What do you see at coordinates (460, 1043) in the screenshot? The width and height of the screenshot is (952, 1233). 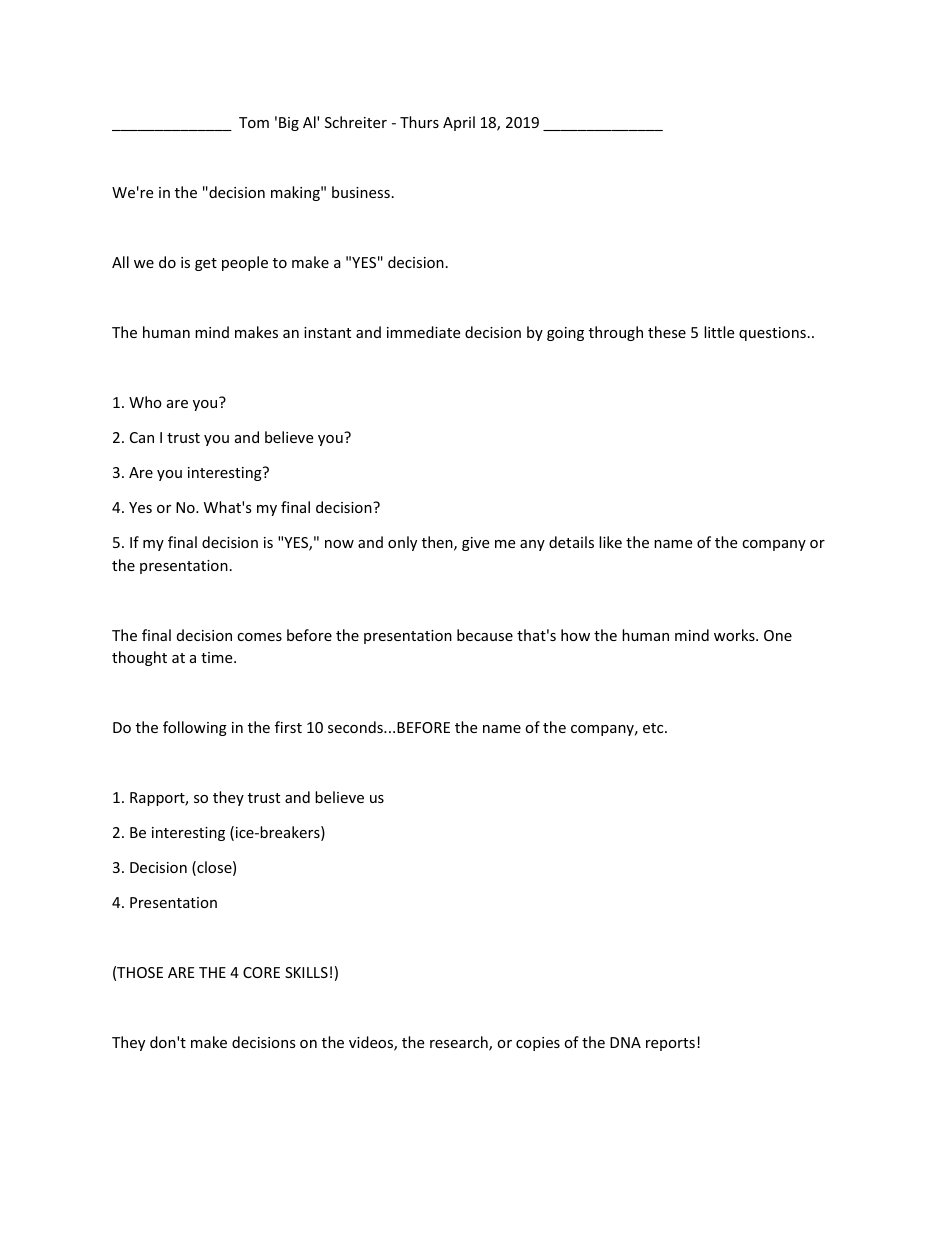 I see `research` at bounding box center [460, 1043].
